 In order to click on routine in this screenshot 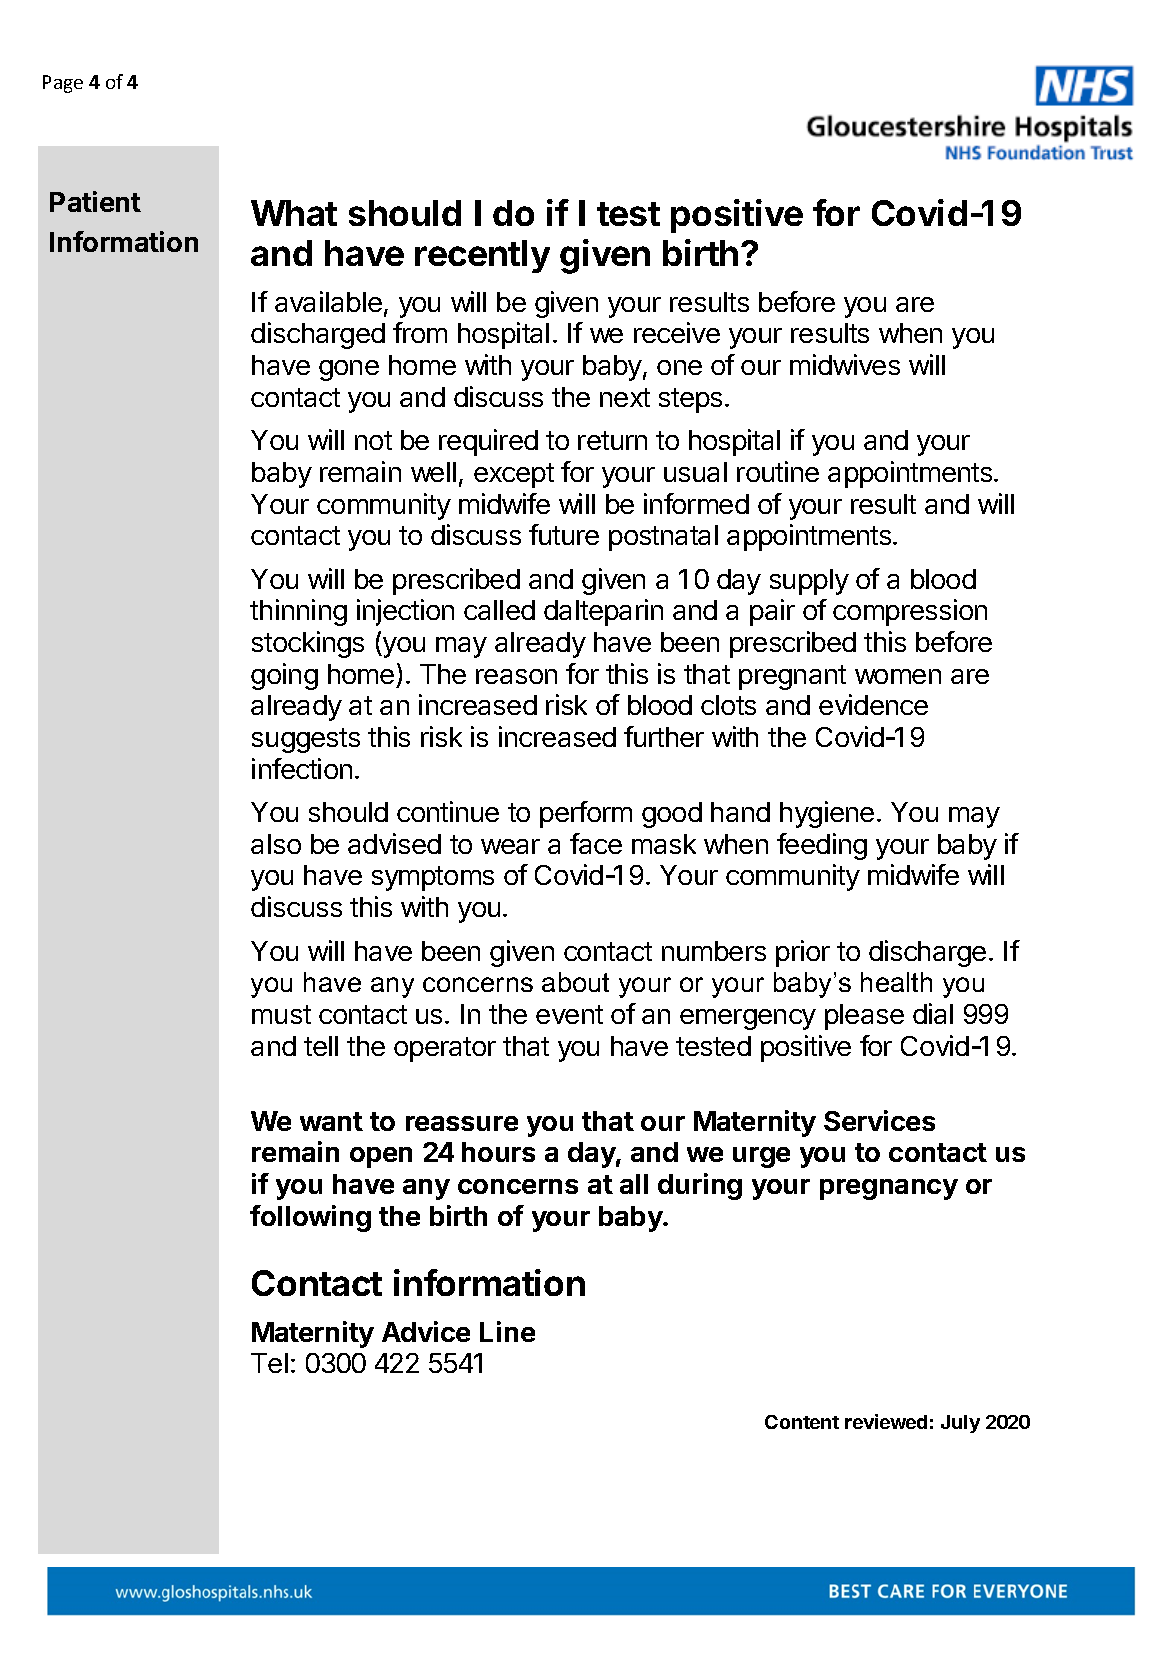, I will do `click(778, 471)`.
